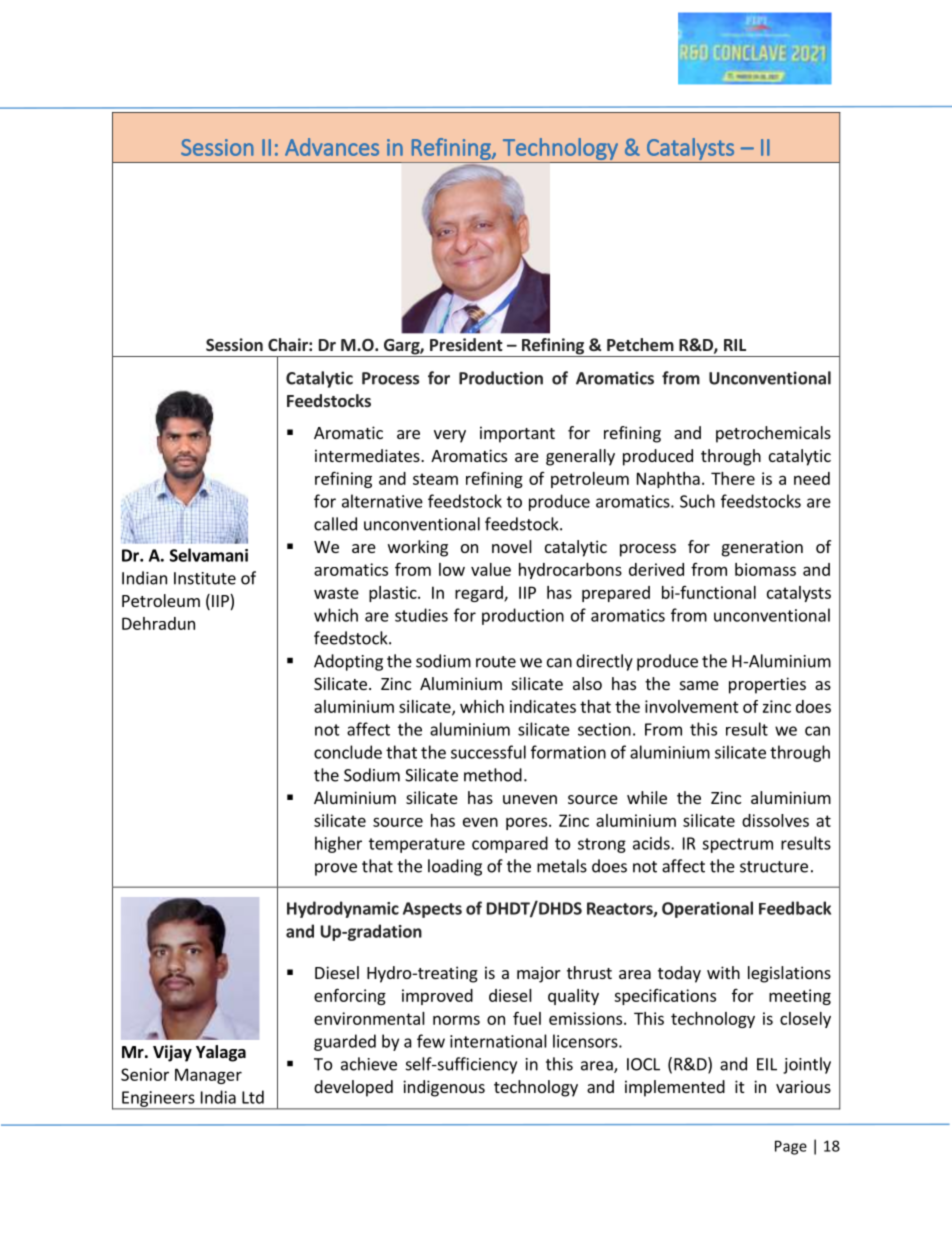  I want to click on indigenous, so click(444, 1088).
